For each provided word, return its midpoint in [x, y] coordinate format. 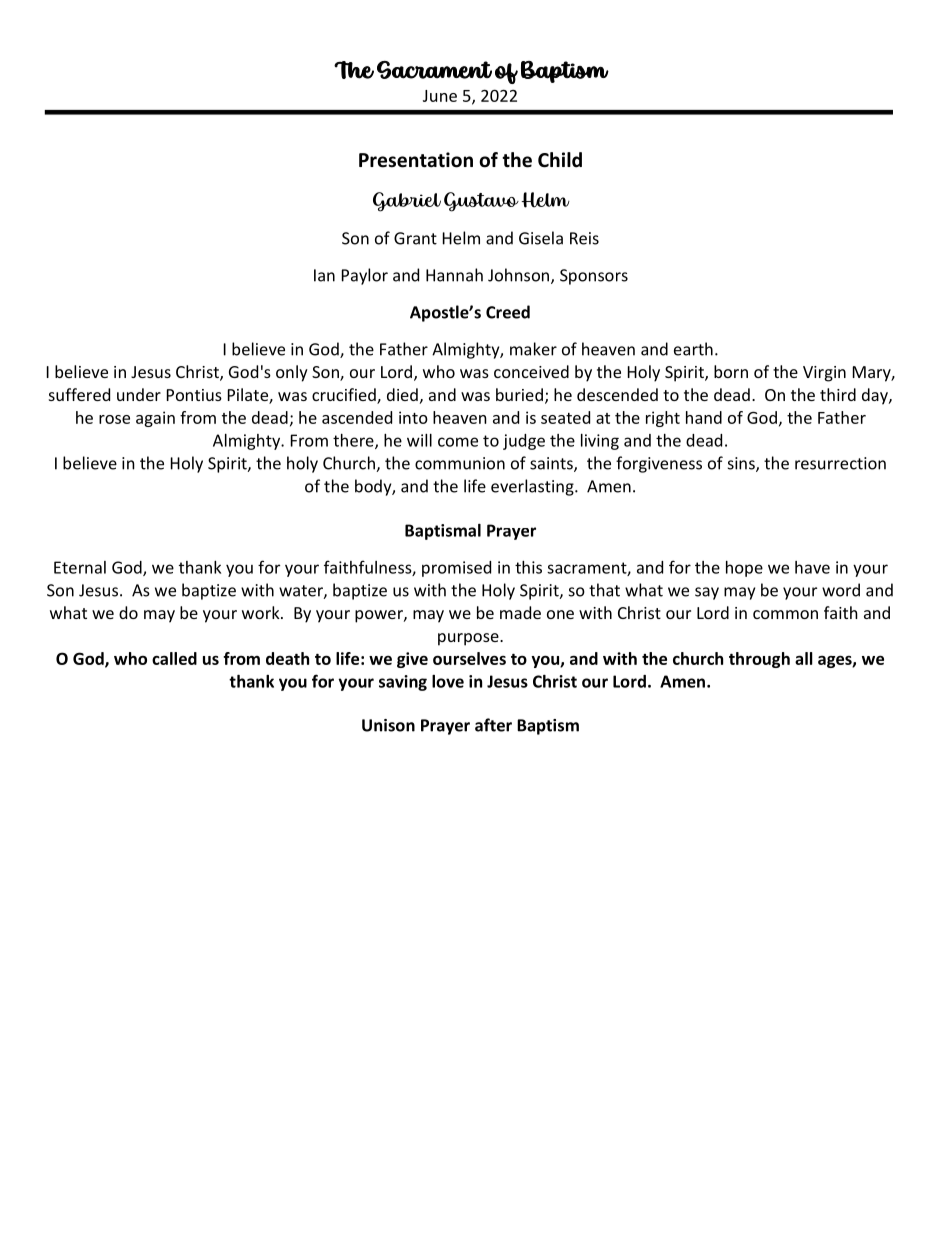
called [174, 658]
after [493, 725]
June [440, 96]
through [759, 660]
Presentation [416, 160]
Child [560, 160]
